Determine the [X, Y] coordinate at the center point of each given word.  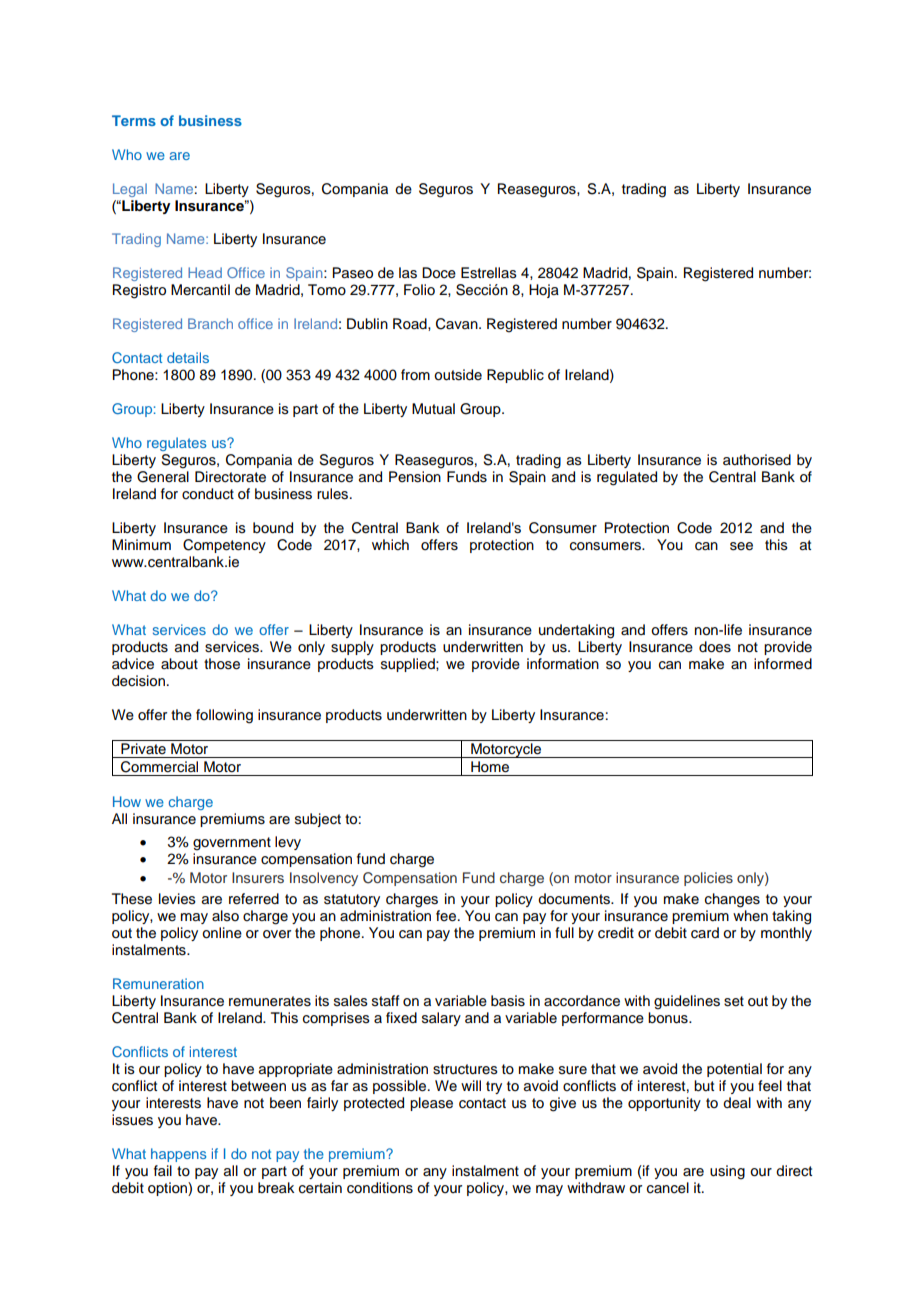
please [431, 1104]
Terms [134, 120]
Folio [419, 289]
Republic [515, 376]
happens [178, 1155]
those [222, 664]
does [715, 647]
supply [352, 648]
